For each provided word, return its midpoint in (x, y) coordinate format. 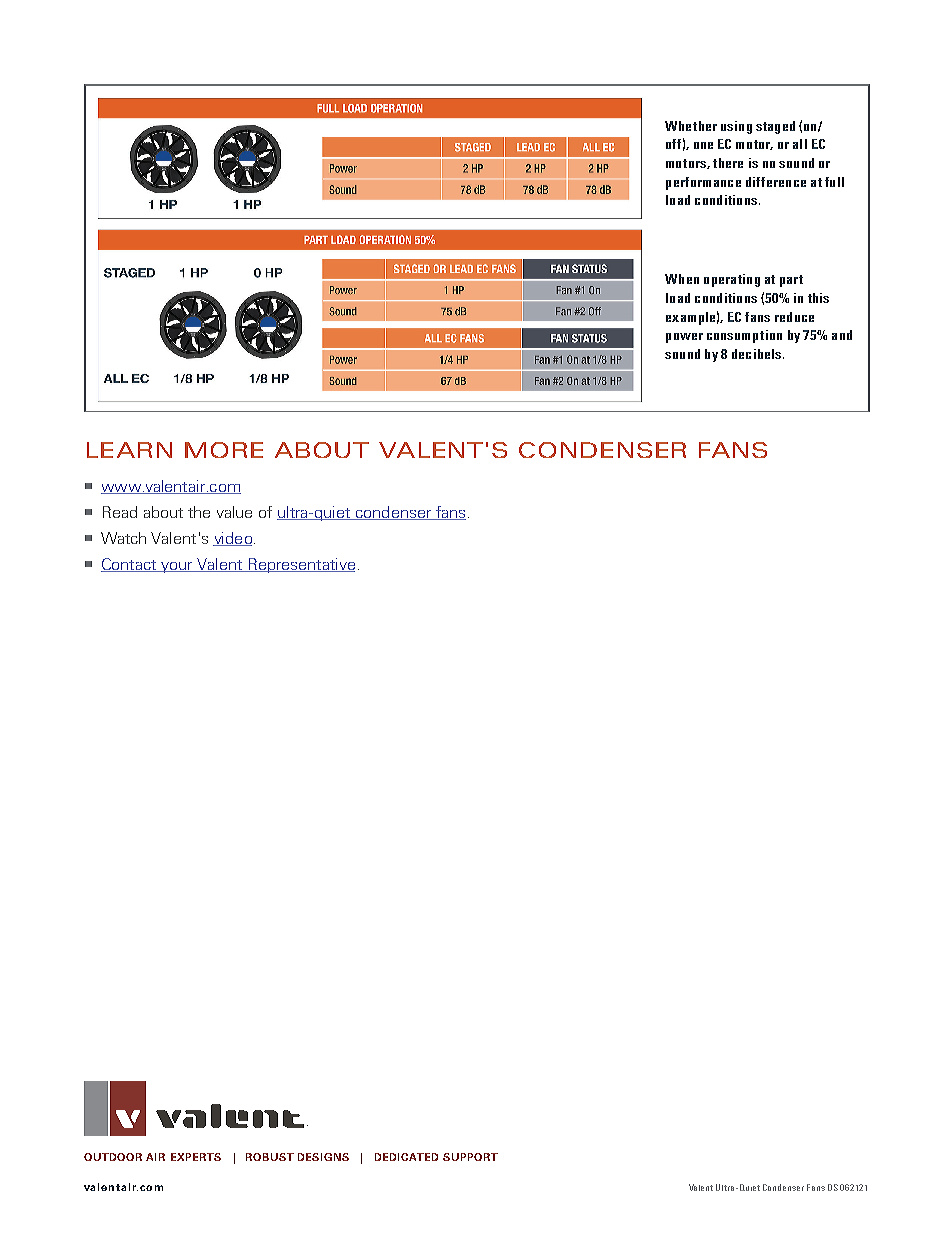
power (684, 338)
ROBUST (270, 1157)
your (177, 567)
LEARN (129, 450)
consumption (744, 336)
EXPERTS (196, 1157)
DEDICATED (406, 1157)
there (728, 163)
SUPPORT (470, 1157)
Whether (691, 126)
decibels (758, 354)
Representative (300, 565)
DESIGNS (323, 1157)
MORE (224, 450)
